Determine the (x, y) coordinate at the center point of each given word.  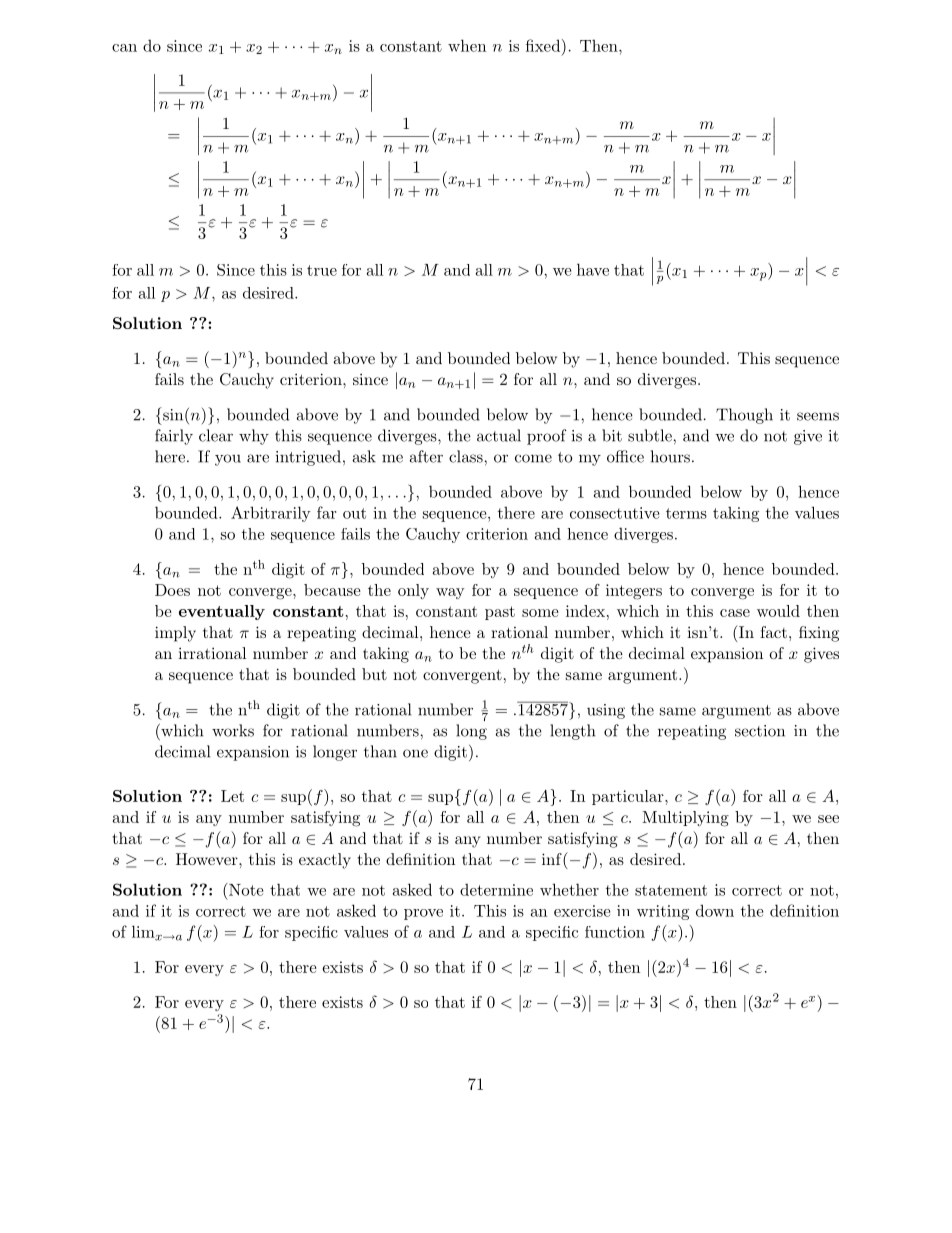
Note (245, 889)
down (715, 910)
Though (744, 416)
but (374, 674)
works (233, 730)
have (593, 269)
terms (686, 513)
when (467, 45)
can (124, 48)
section (760, 731)
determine (496, 889)
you (228, 460)
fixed (544, 45)
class (467, 456)
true (322, 270)
